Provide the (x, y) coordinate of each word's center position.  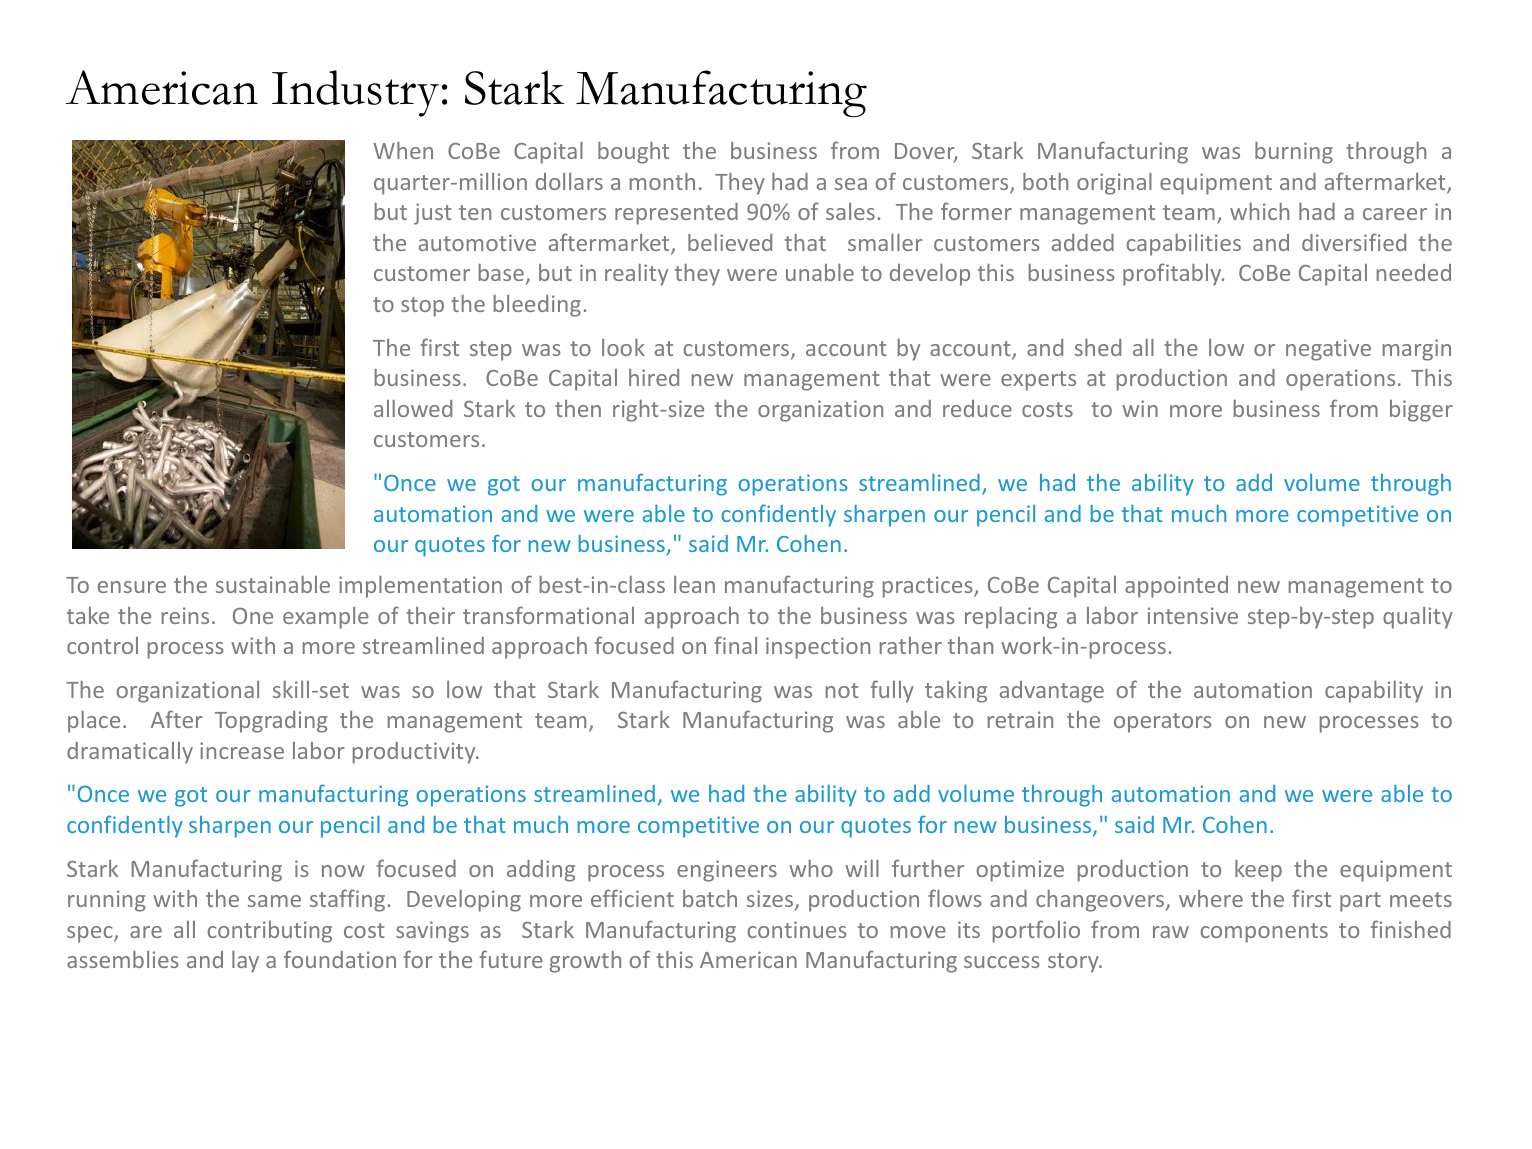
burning (1294, 153)
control (102, 645)
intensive (1193, 615)
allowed (413, 408)
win (1140, 408)
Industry (355, 93)
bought (633, 153)
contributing (270, 932)
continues (797, 929)
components (1264, 933)
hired (654, 377)
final (735, 645)
